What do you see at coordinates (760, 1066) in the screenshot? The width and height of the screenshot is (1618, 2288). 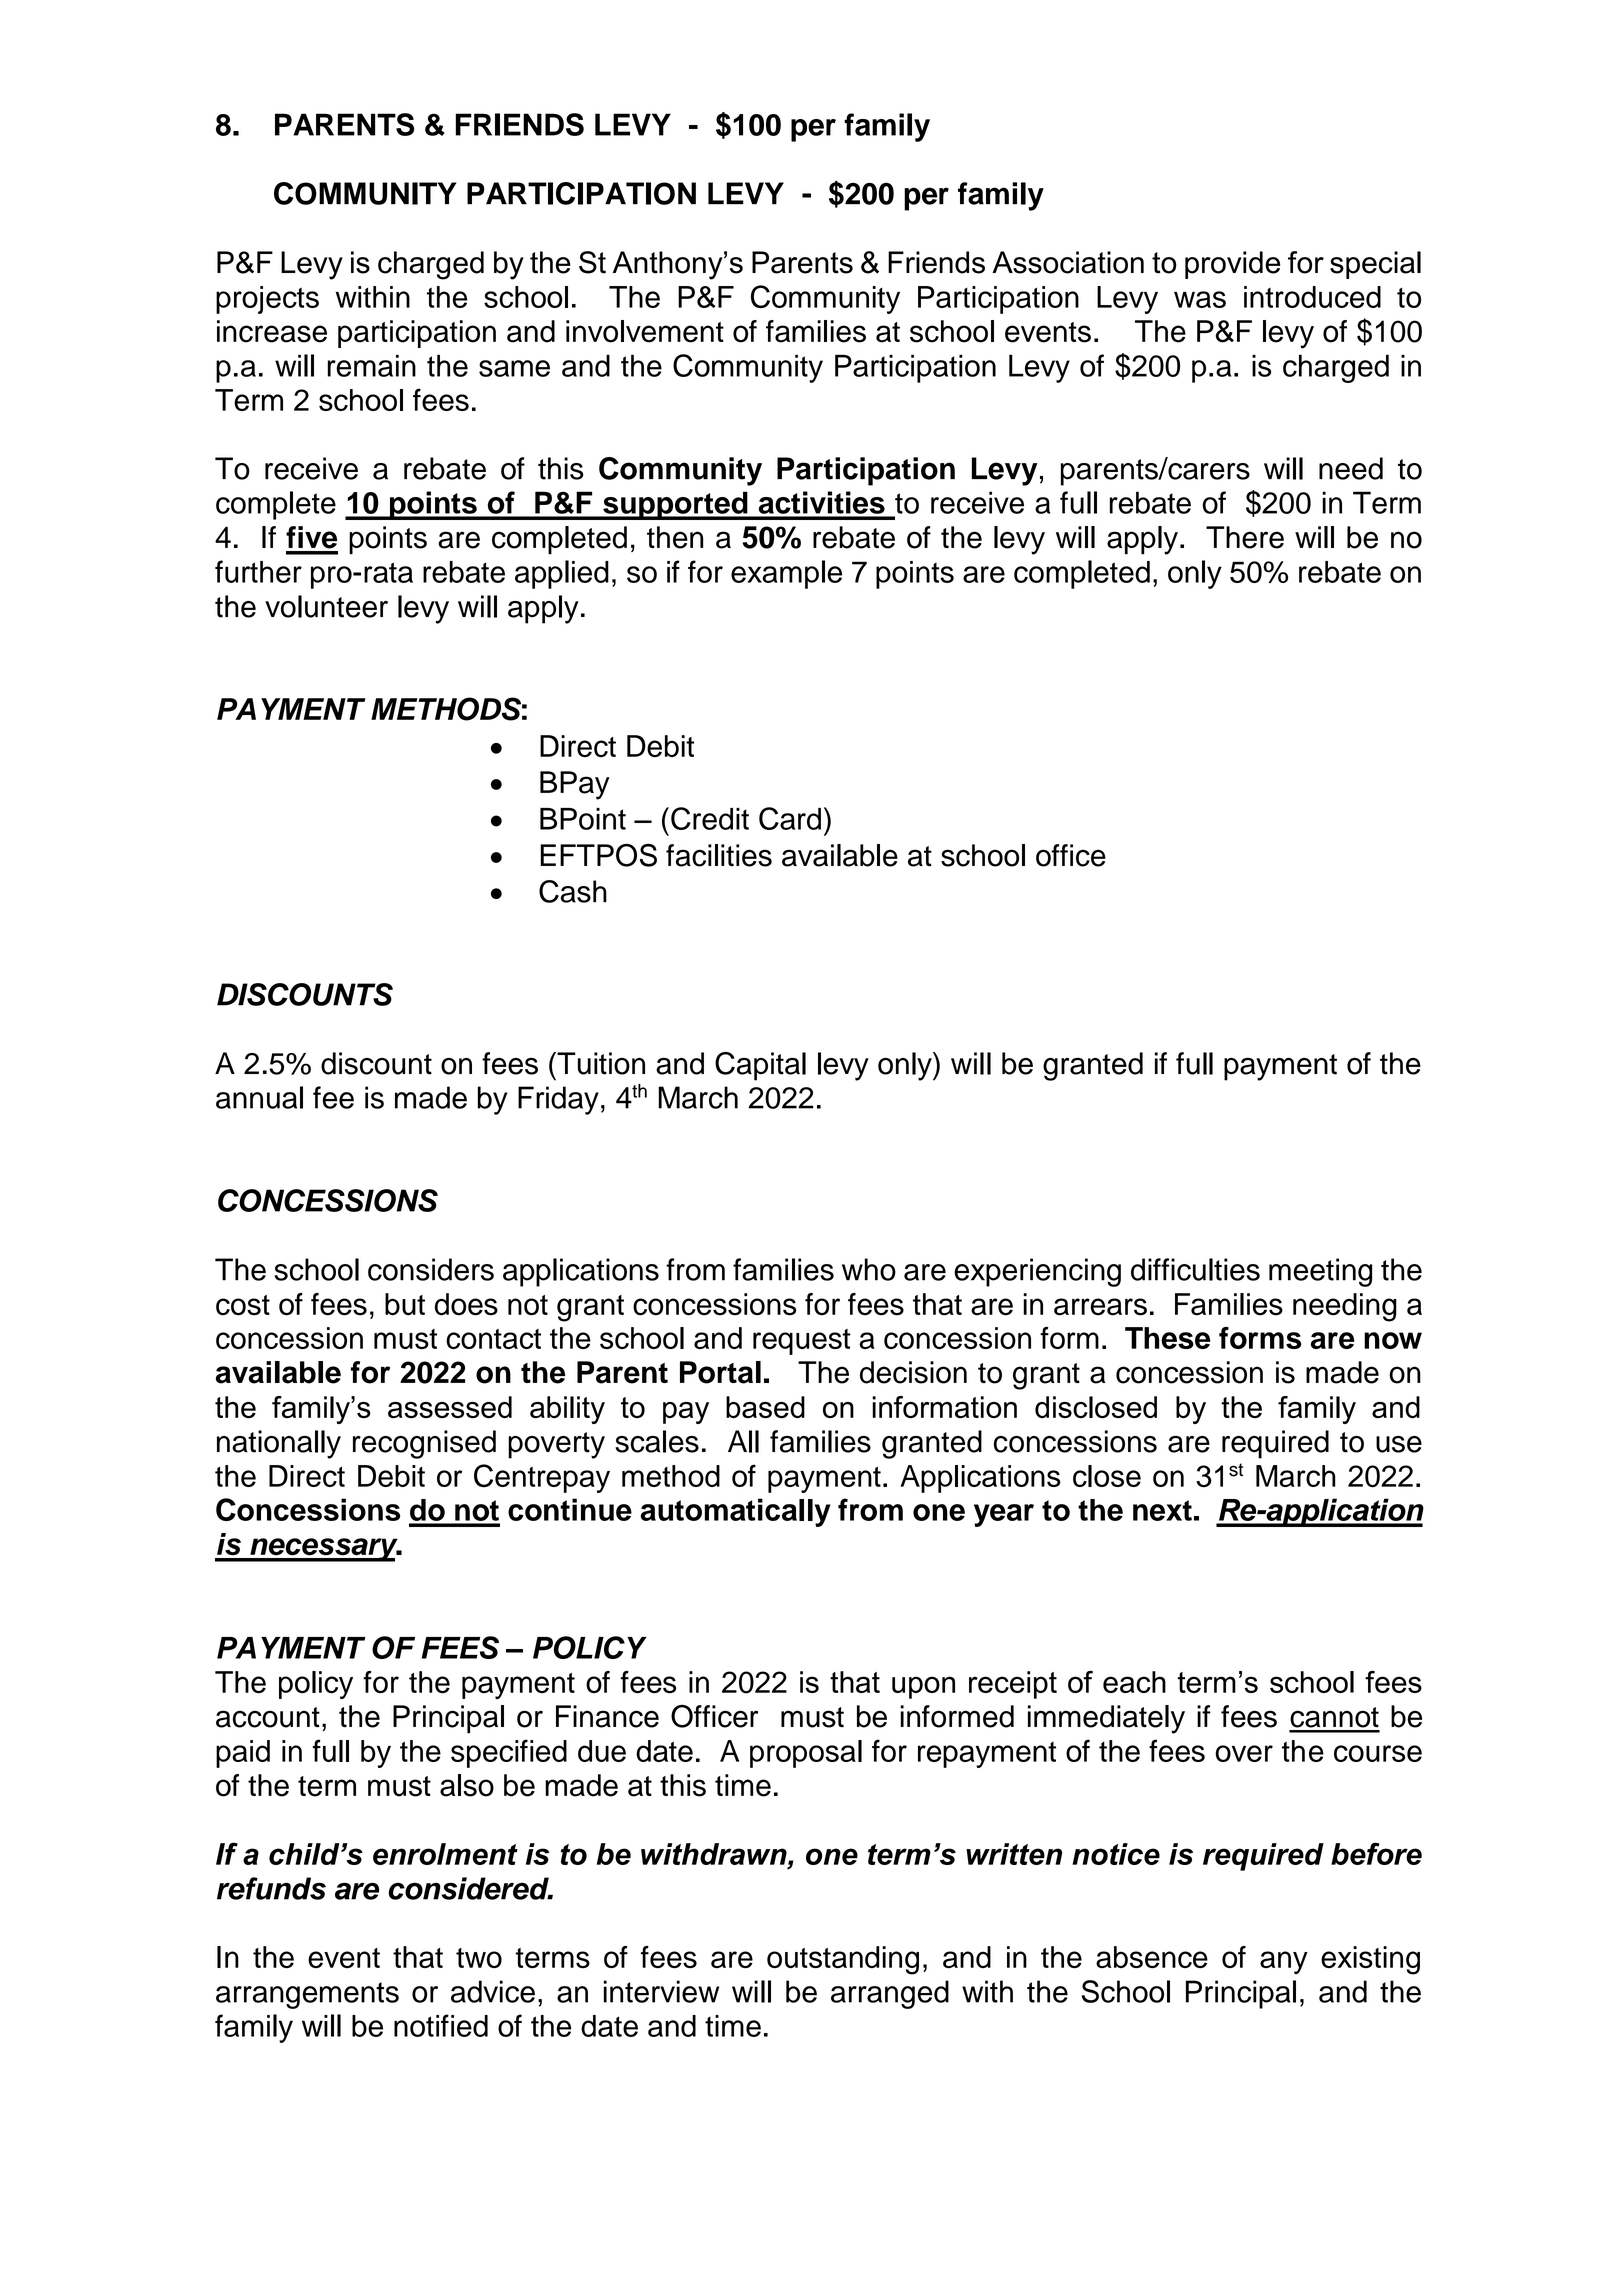 I see `Capital` at bounding box center [760, 1066].
